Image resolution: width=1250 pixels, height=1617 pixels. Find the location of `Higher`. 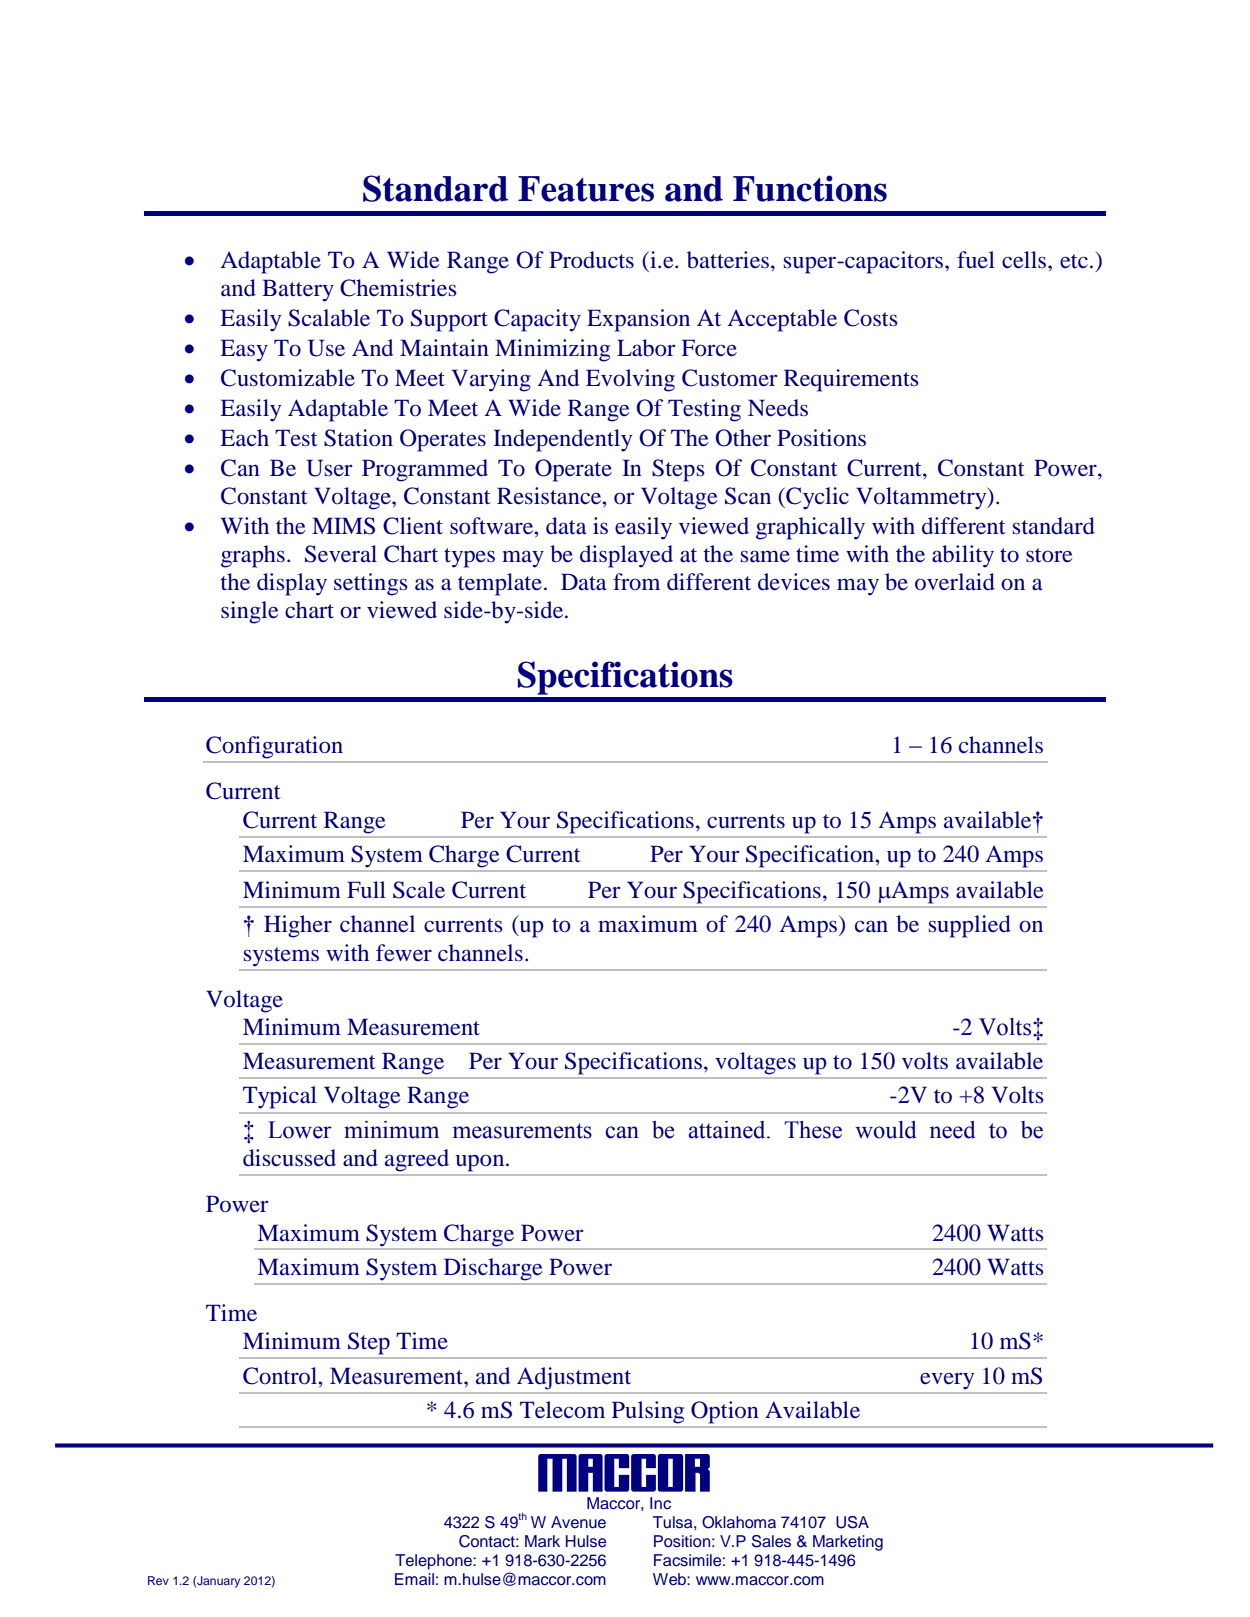

Higher is located at coordinates (298, 926).
